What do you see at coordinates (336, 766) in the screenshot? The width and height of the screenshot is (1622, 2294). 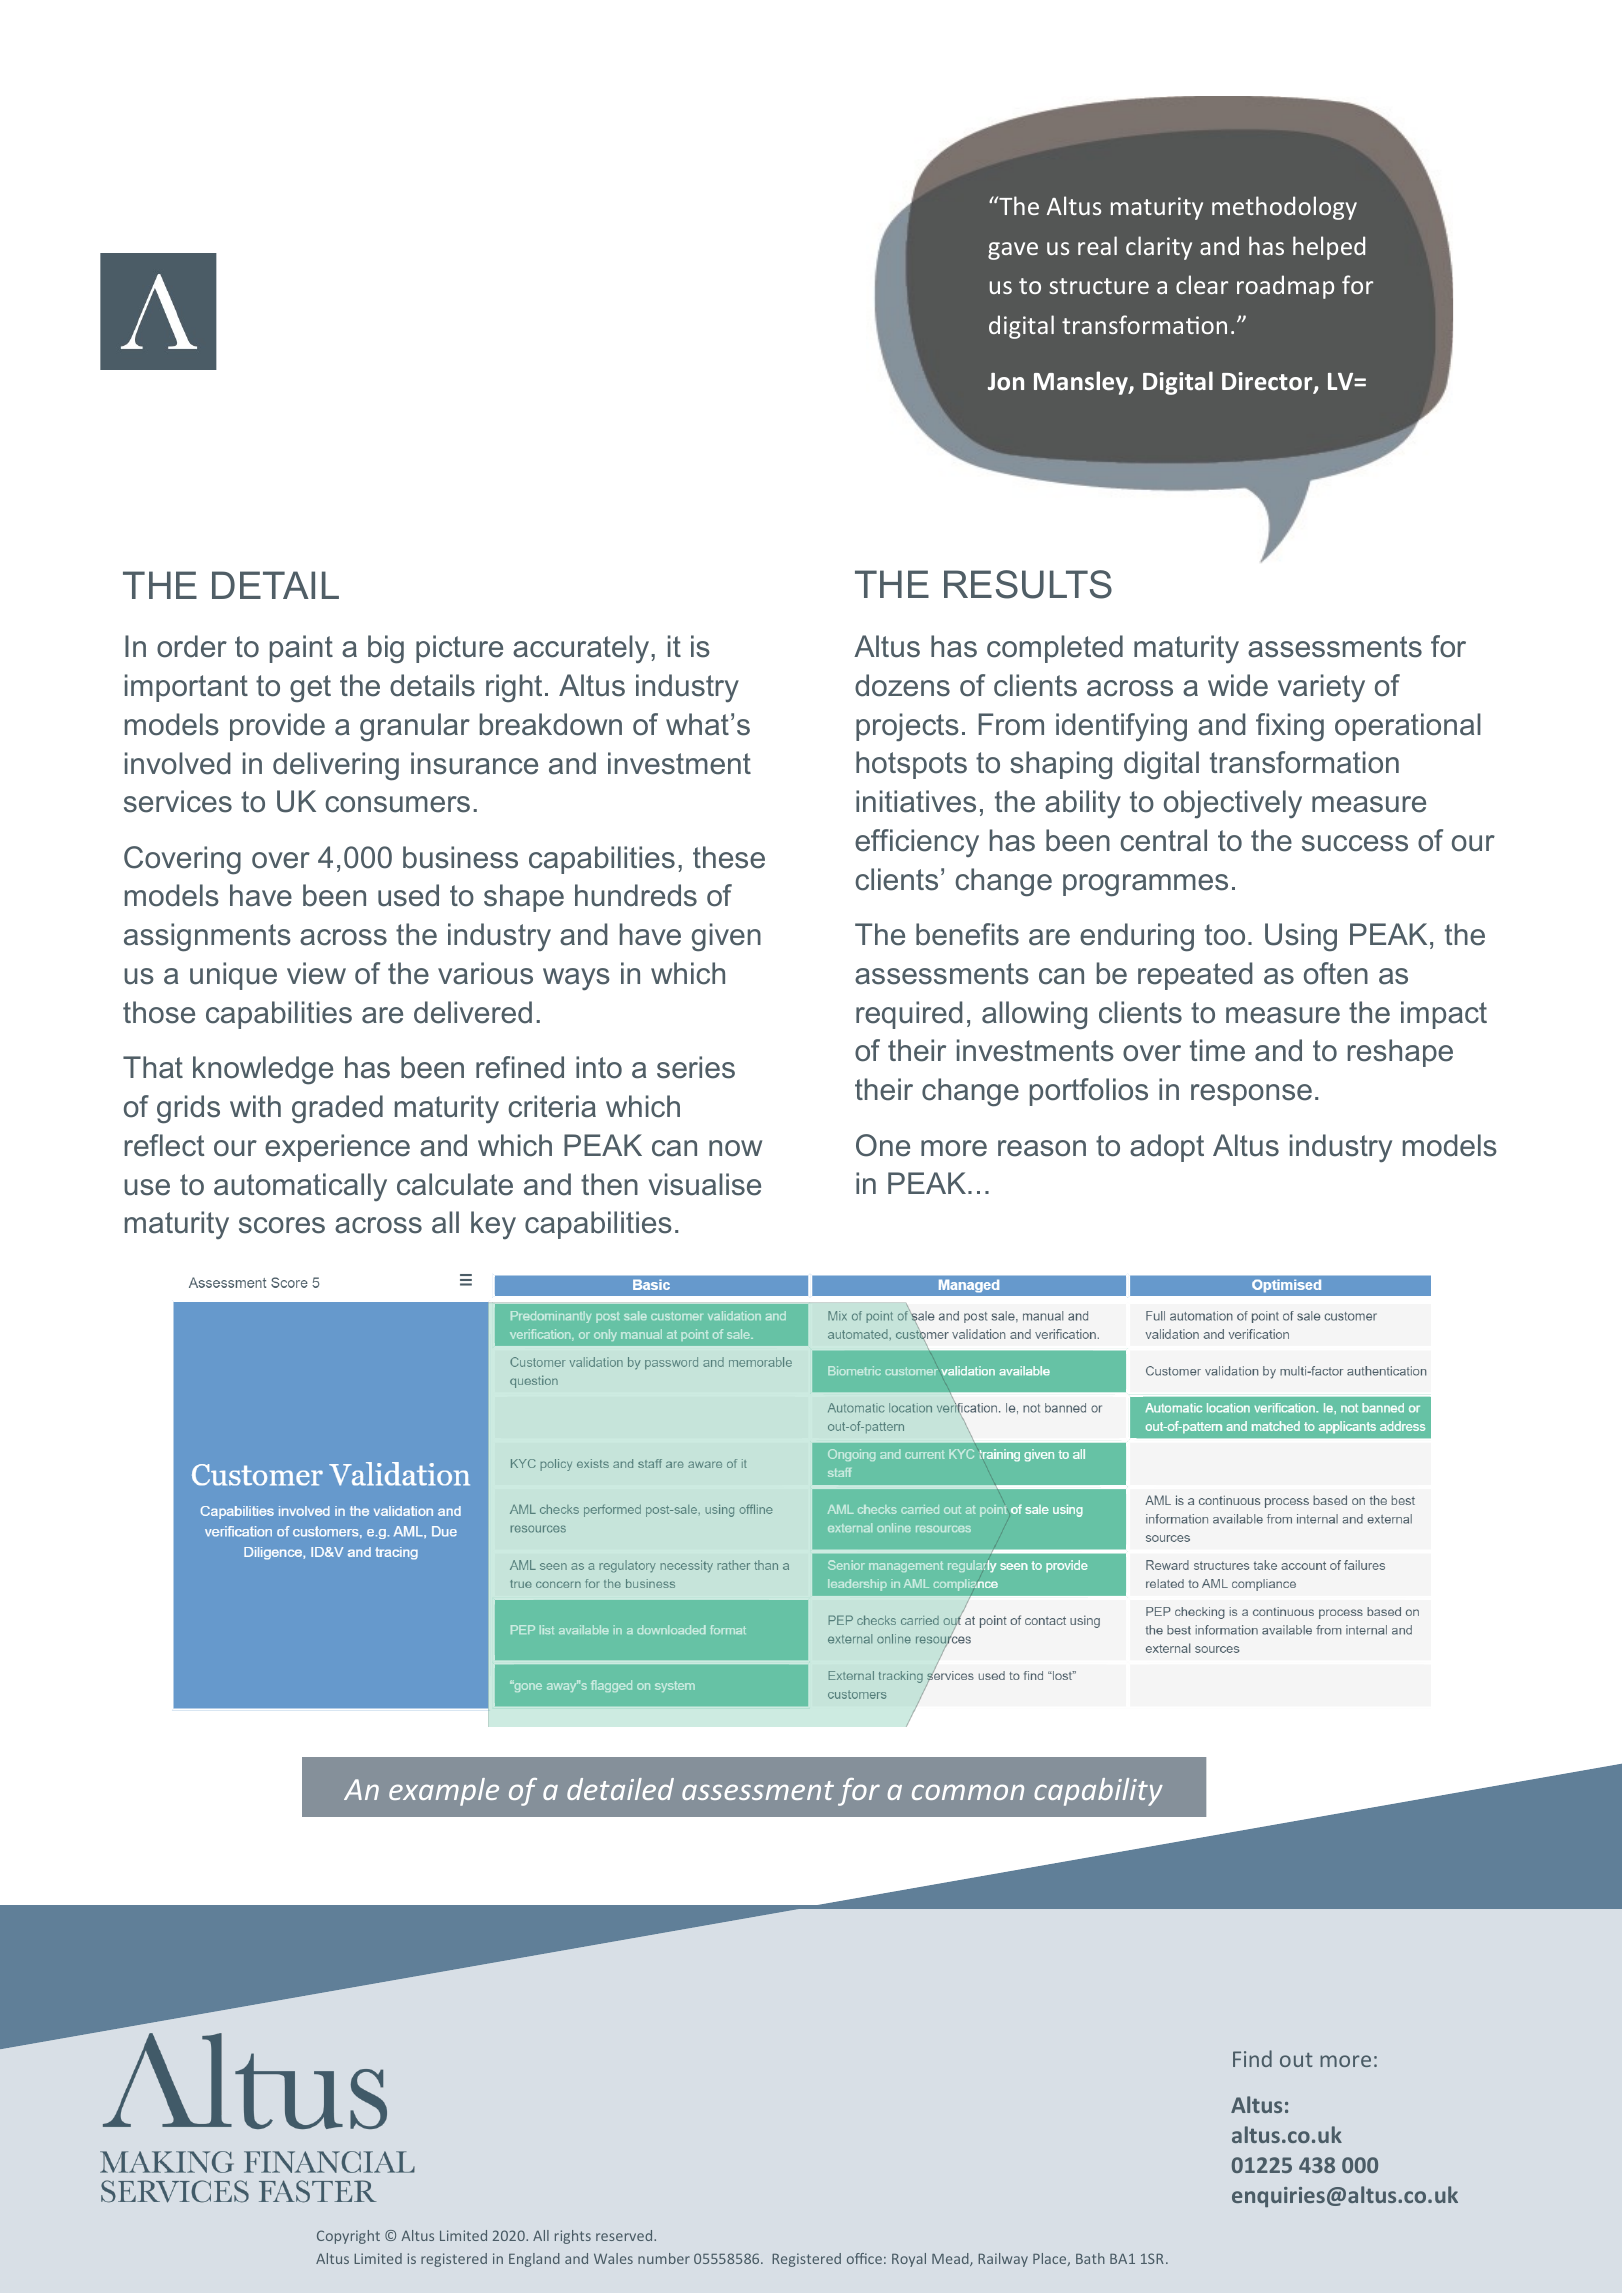 I see `delivering` at bounding box center [336, 766].
